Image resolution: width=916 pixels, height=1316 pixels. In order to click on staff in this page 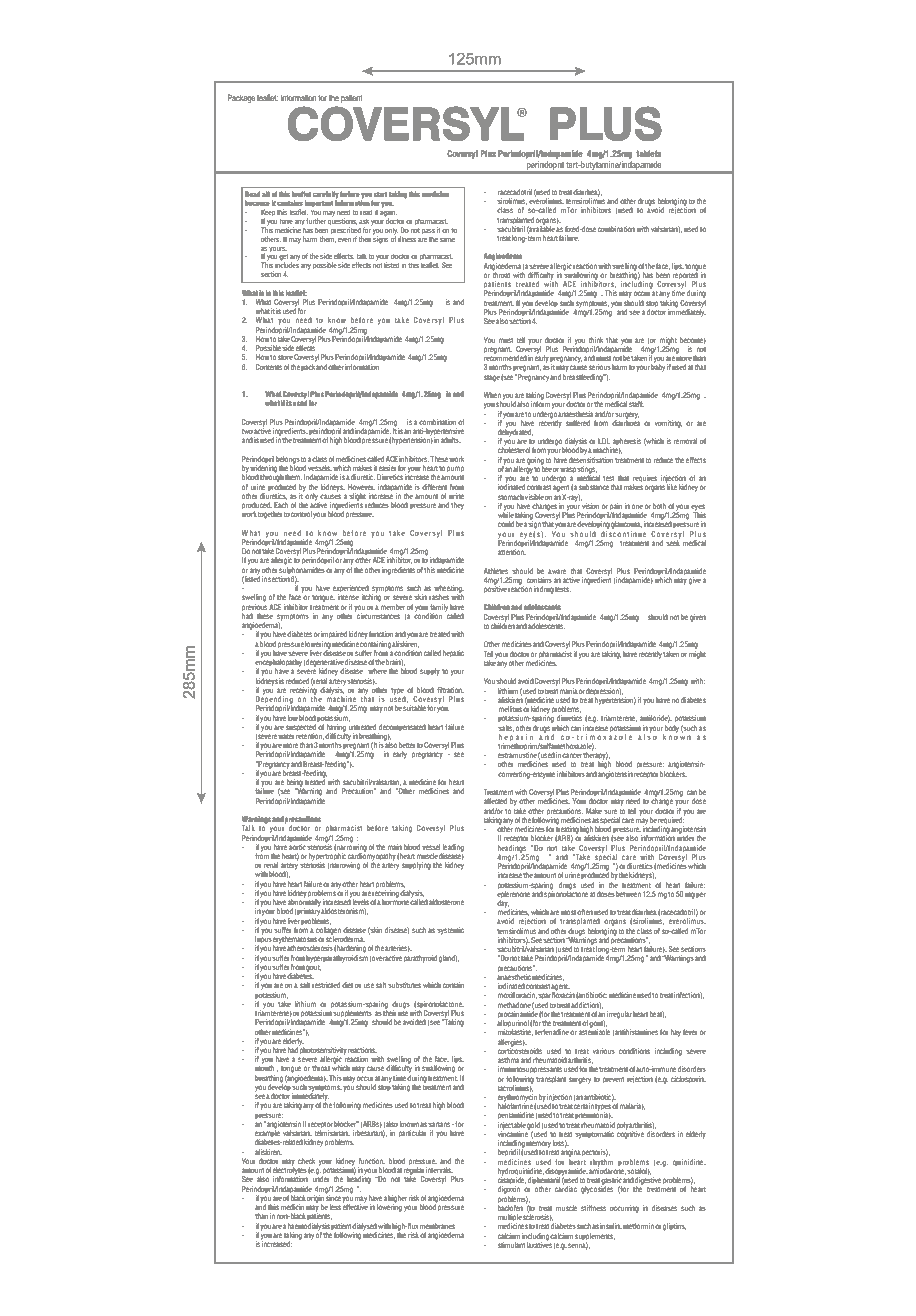, I will do `click(636, 403)`.
